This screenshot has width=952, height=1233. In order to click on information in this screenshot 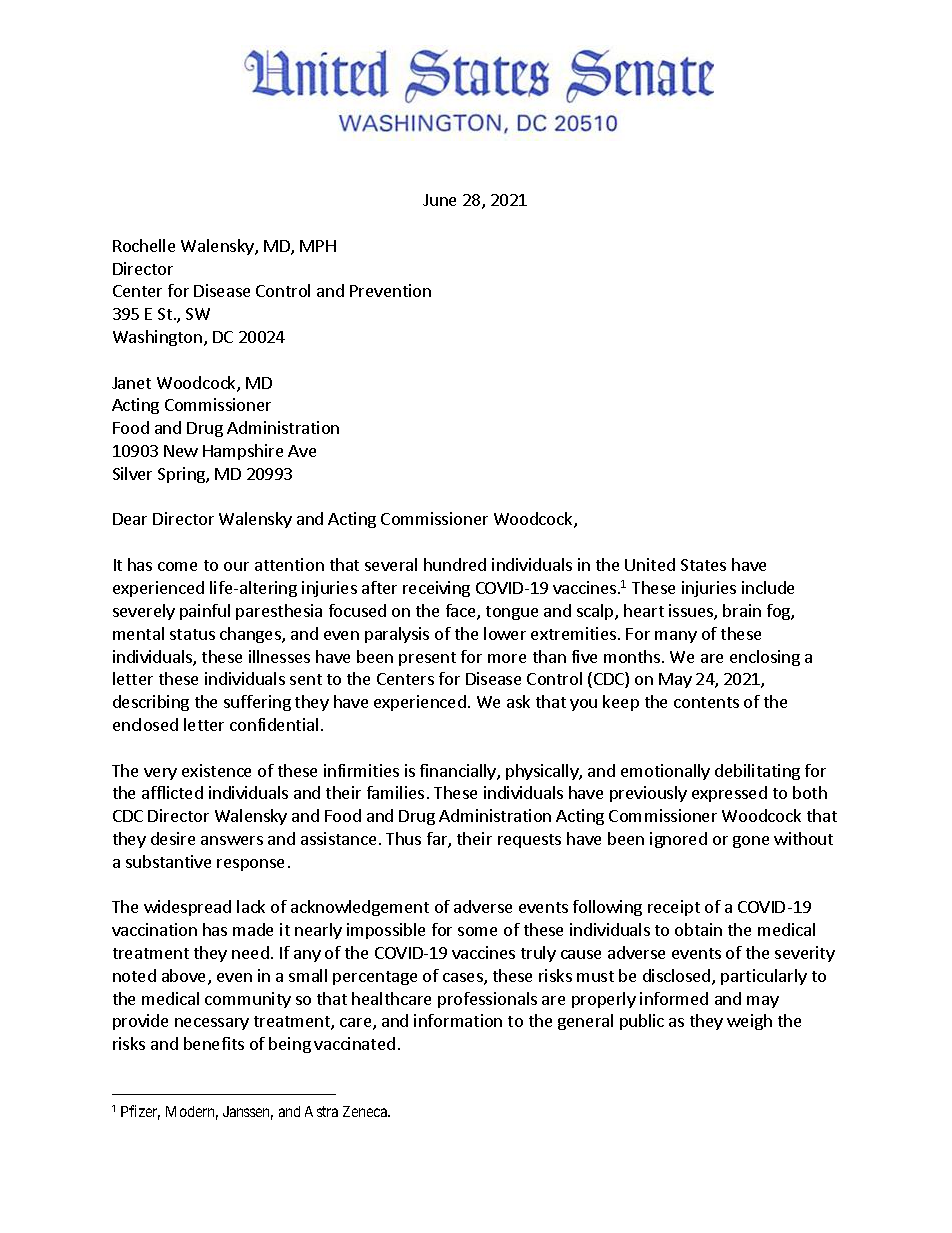, I will do `click(458, 1020)`.
